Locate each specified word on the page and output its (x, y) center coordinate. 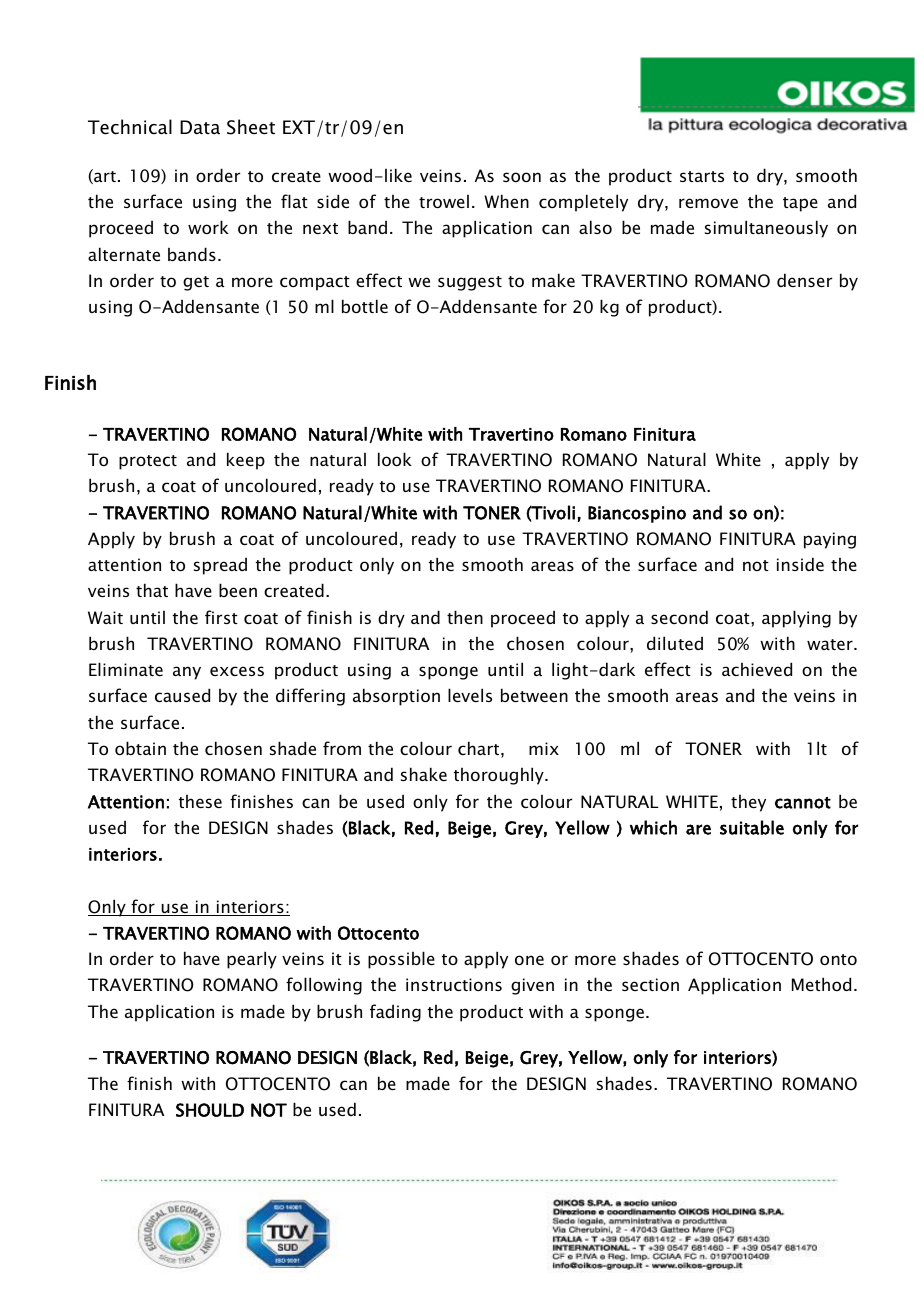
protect (148, 462)
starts (702, 176)
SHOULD (210, 1110)
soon (522, 177)
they (748, 803)
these (200, 801)
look (395, 459)
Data (200, 127)
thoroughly (500, 776)
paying (830, 540)
